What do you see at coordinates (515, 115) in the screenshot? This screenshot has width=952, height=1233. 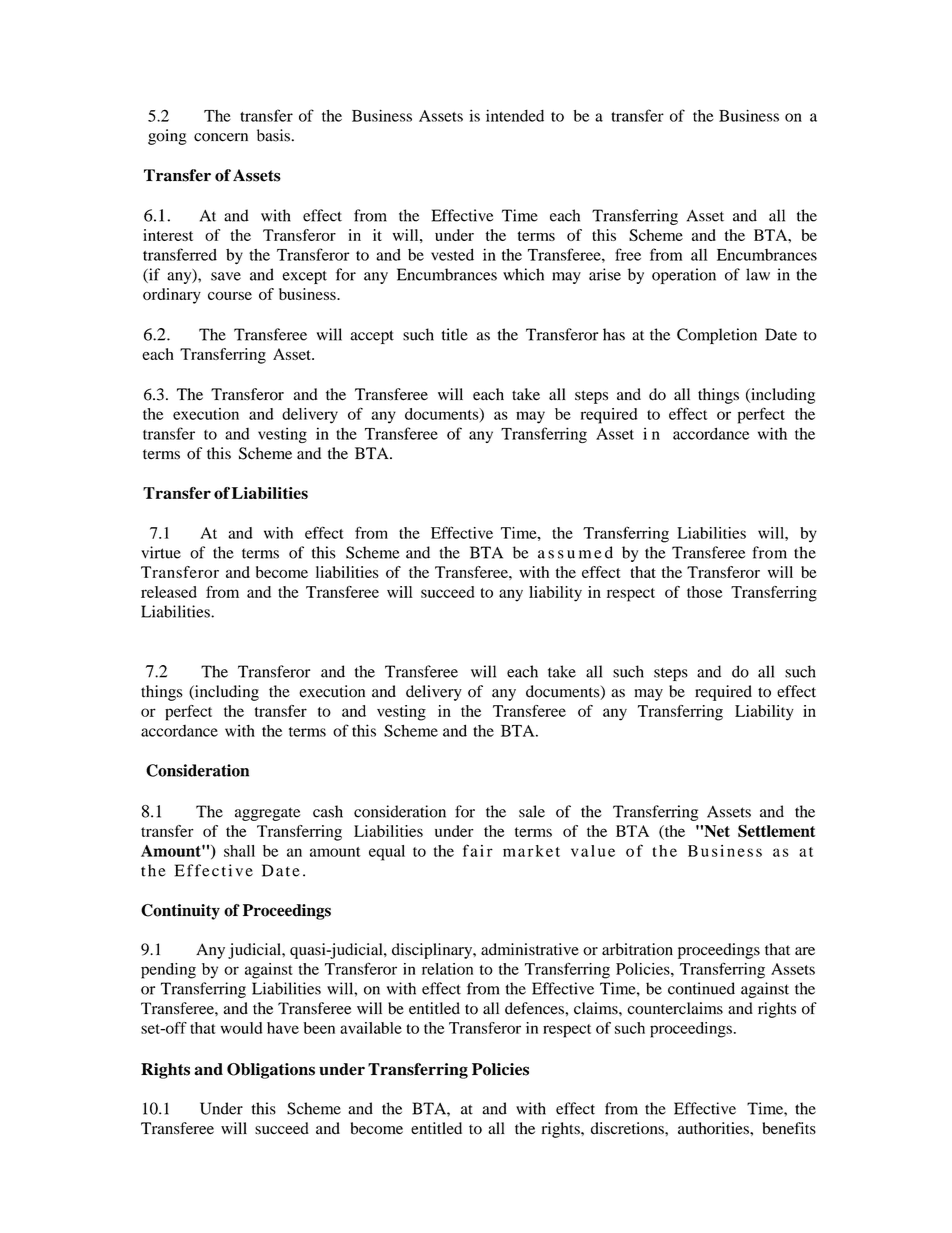 I see `intended` at bounding box center [515, 115].
